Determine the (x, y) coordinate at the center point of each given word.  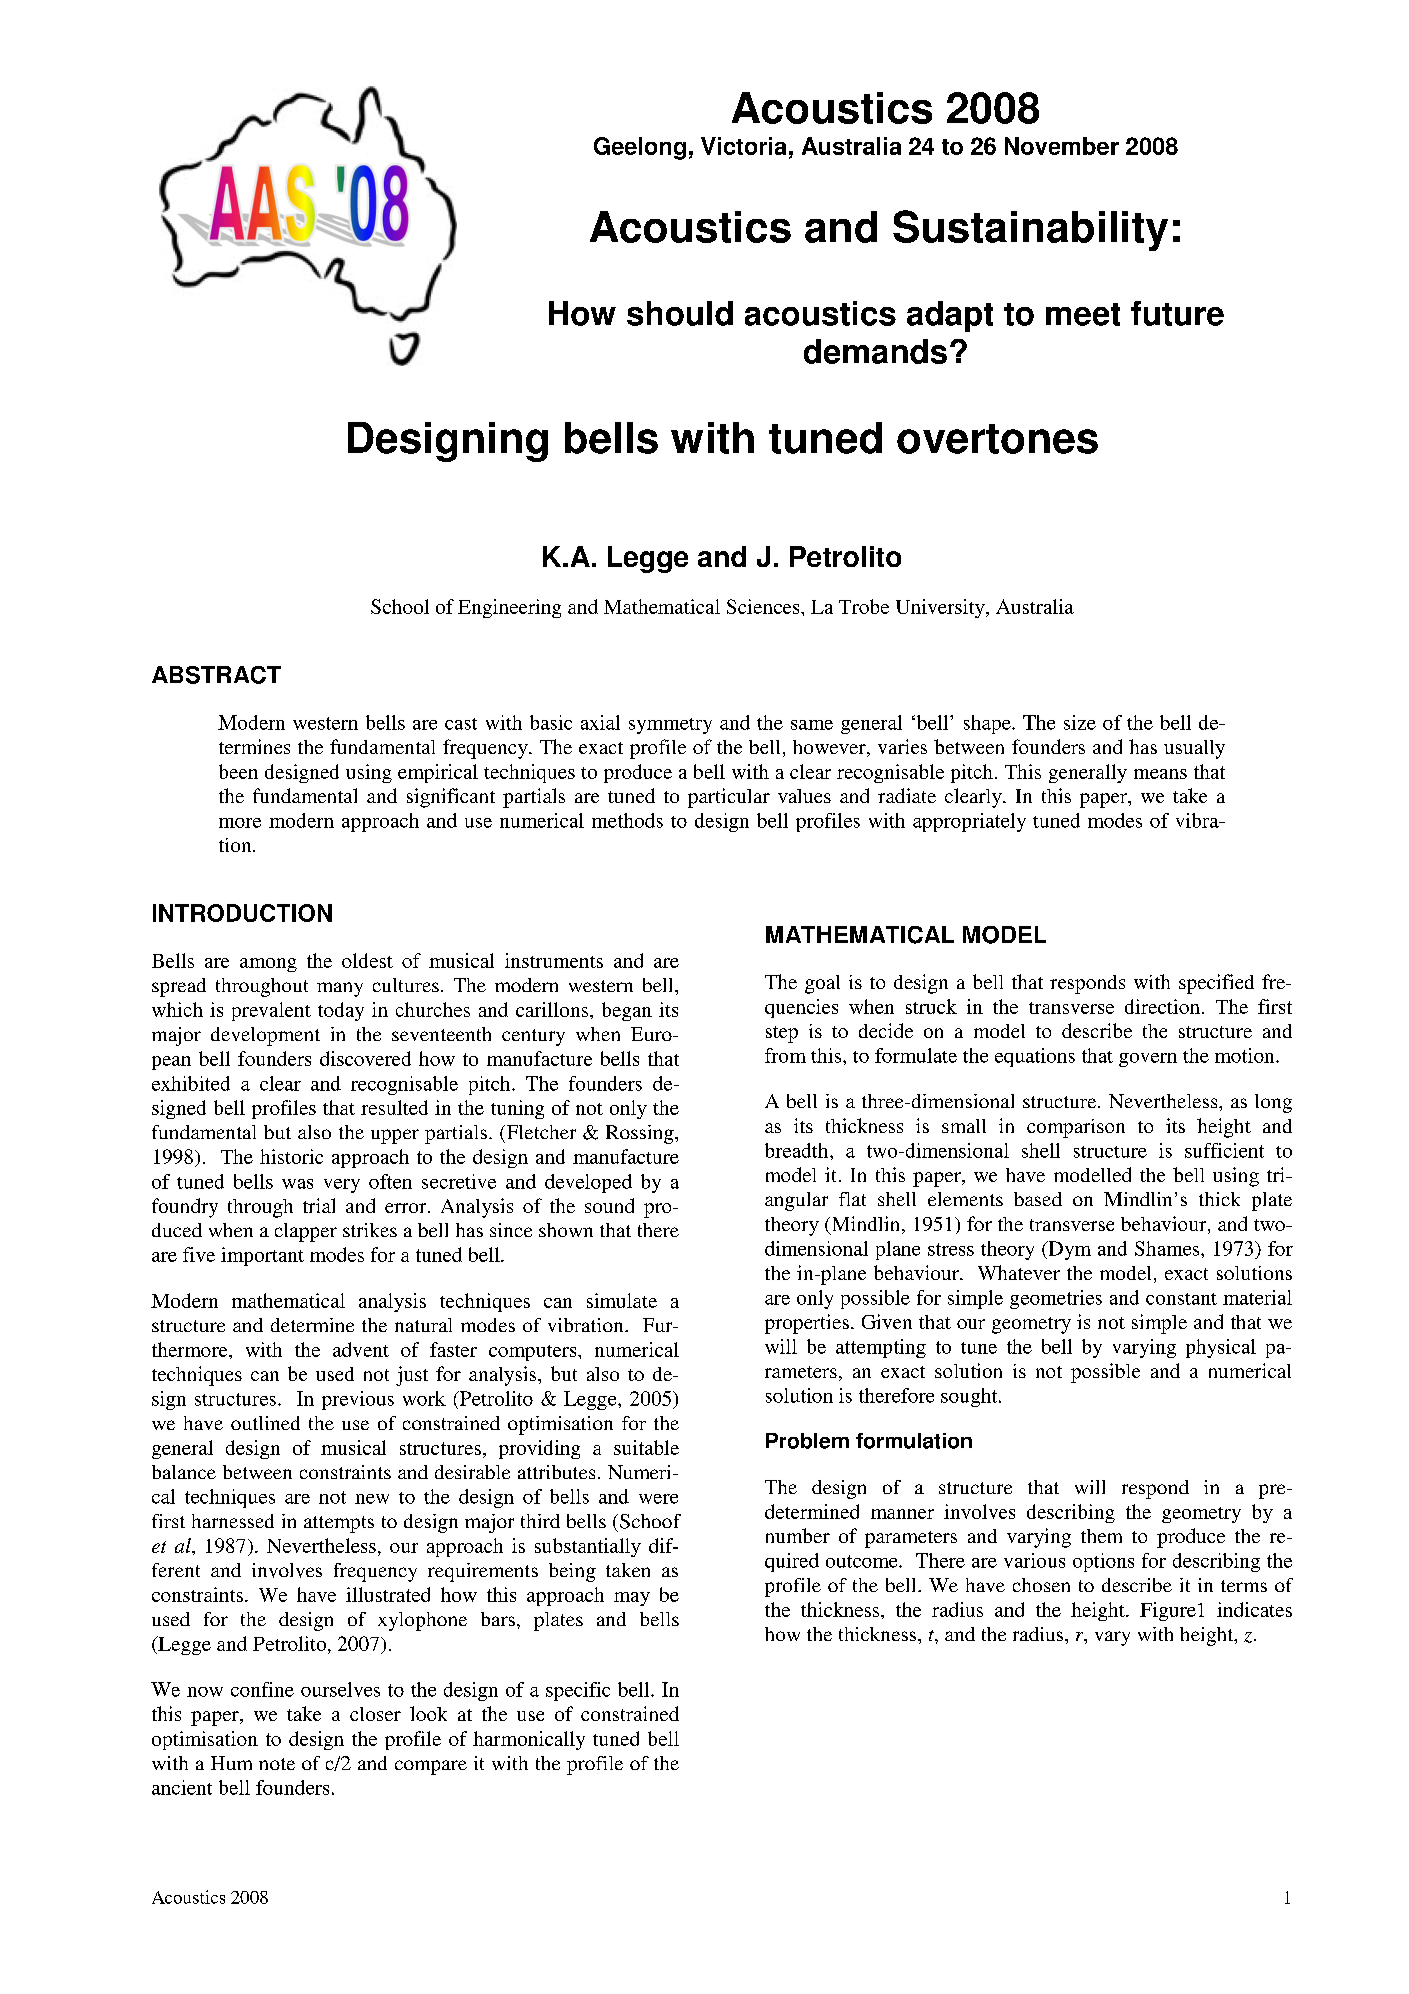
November (1062, 146)
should (680, 313)
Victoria (743, 146)
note (277, 1764)
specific (578, 1691)
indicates (1254, 1609)
